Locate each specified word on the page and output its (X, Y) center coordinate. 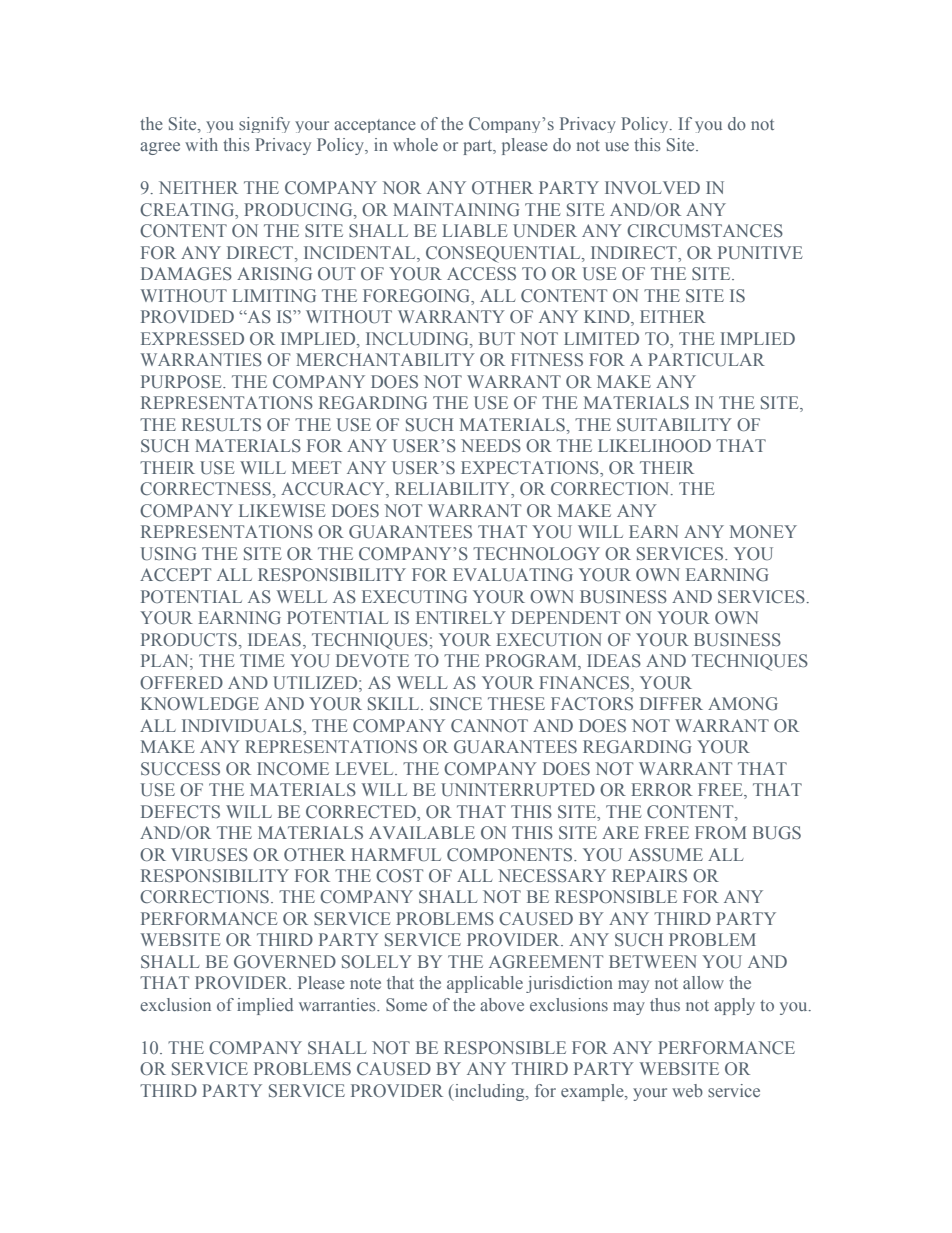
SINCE (456, 704)
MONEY (763, 531)
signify (264, 125)
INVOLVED (652, 187)
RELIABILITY (454, 490)
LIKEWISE (282, 510)
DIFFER (671, 703)
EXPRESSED (192, 338)
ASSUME (665, 855)
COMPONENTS (511, 855)
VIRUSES (209, 855)
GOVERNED (285, 962)
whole (415, 144)
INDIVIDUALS (243, 726)
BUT (497, 339)
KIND (608, 318)
